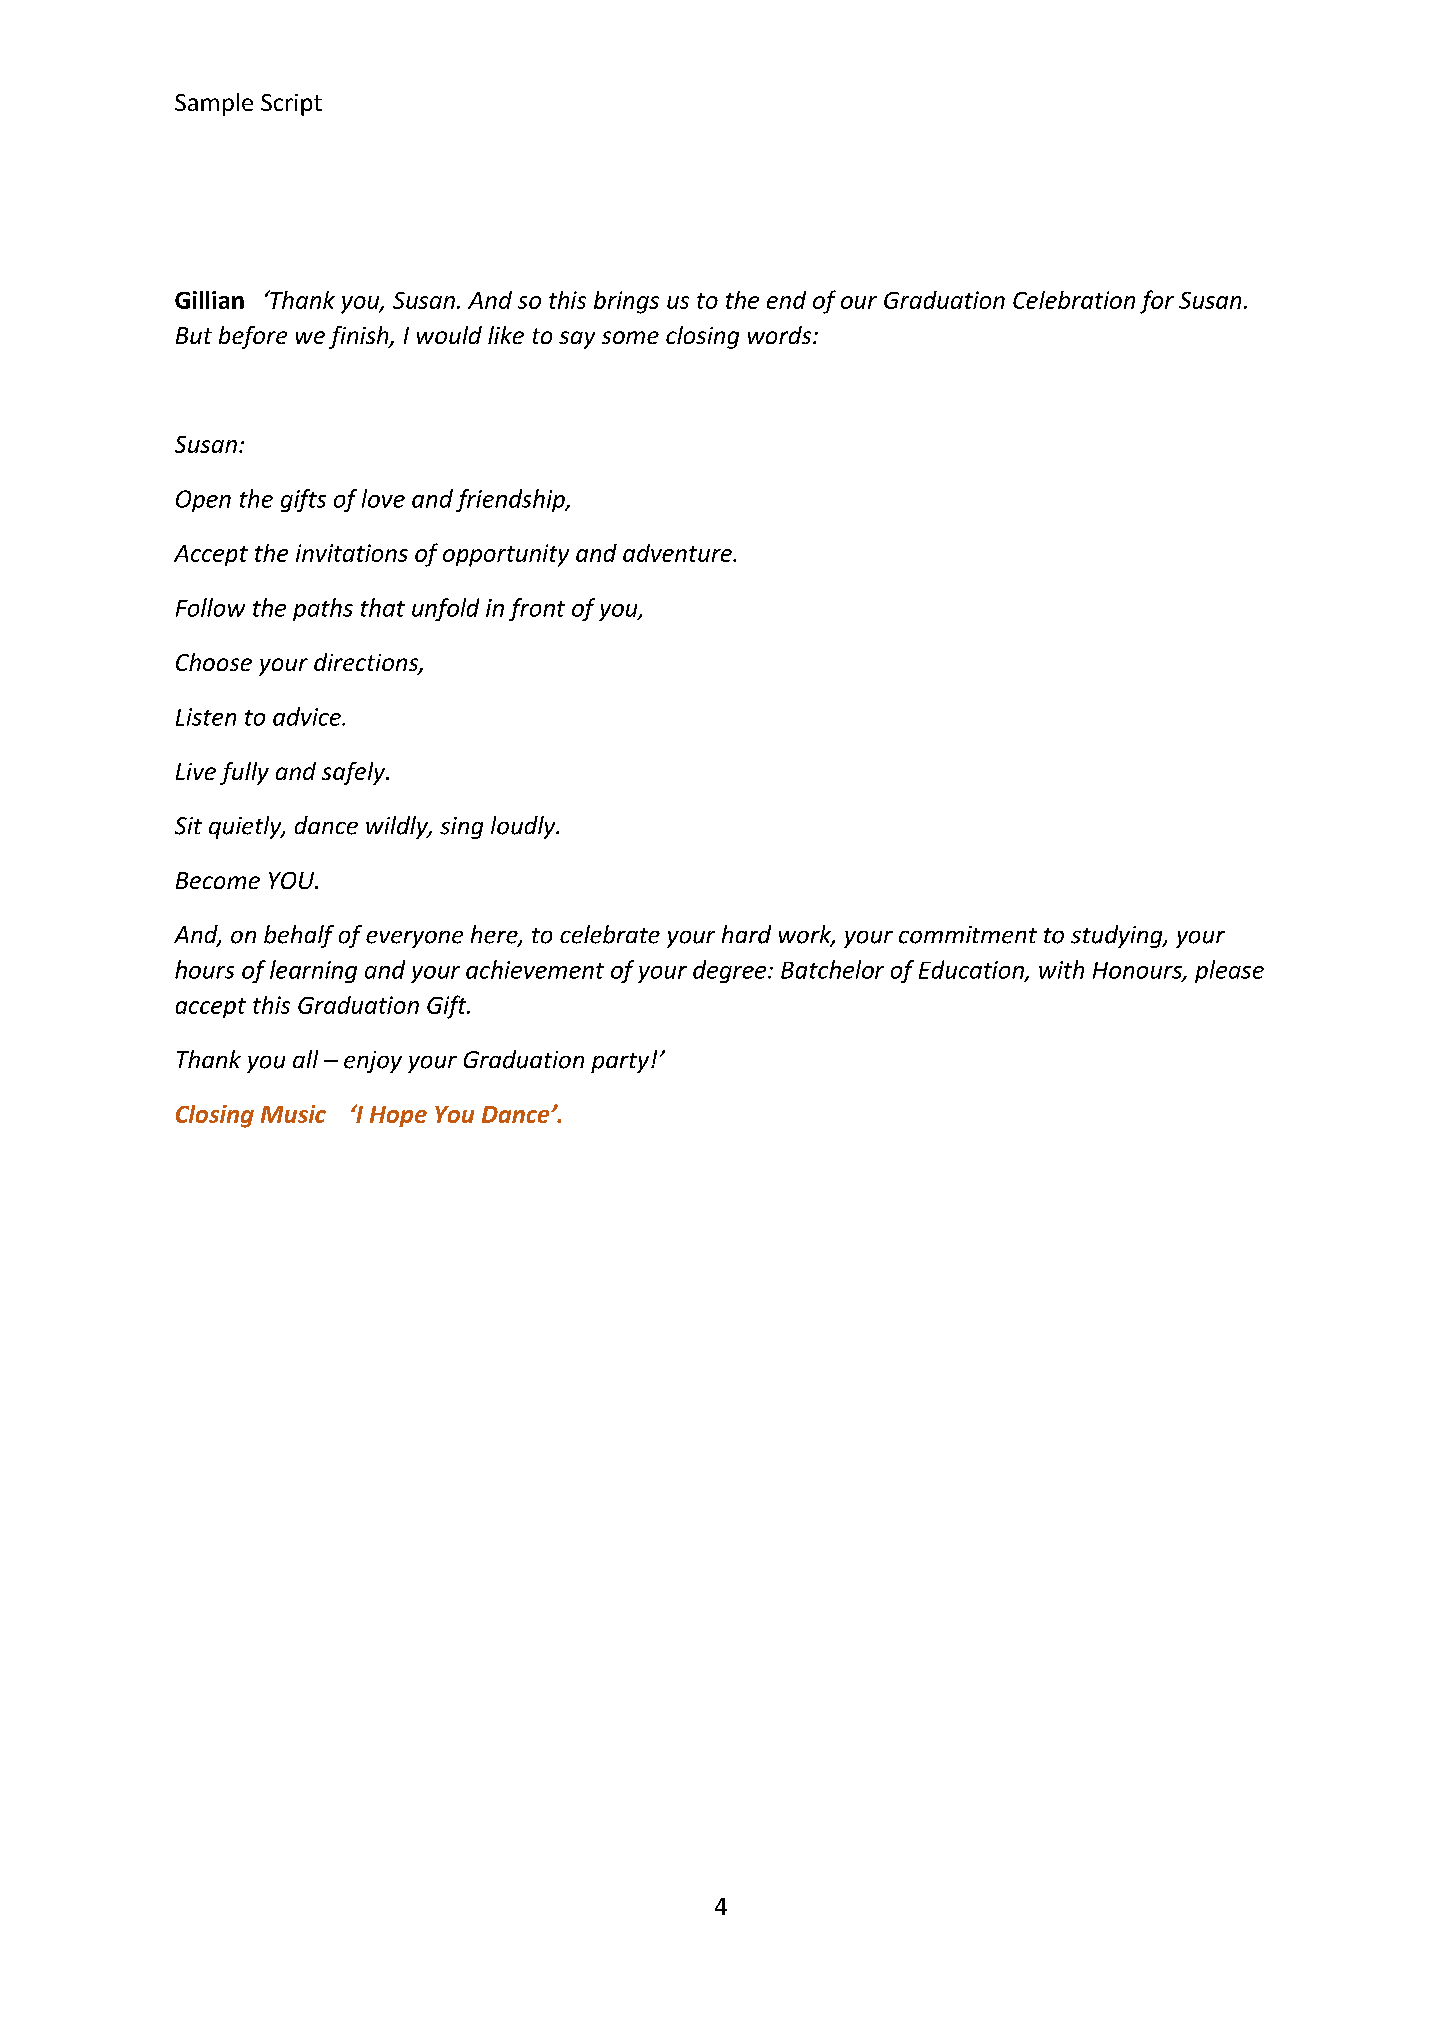  What do you see at coordinates (678, 553) in the screenshot?
I see `adventure` at bounding box center [678, 553].
